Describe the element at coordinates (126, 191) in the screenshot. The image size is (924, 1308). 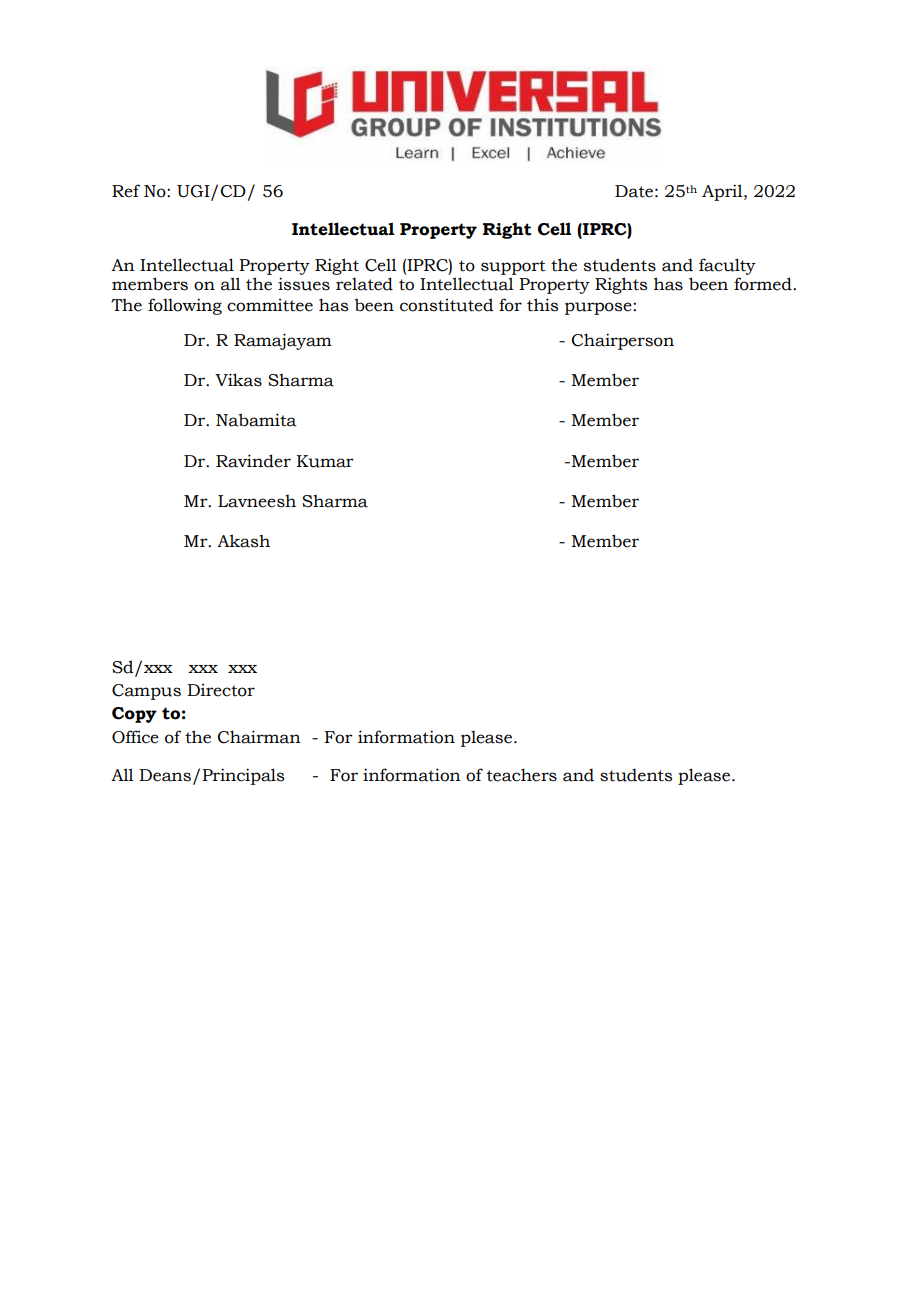
I see `Ref` at that location.
